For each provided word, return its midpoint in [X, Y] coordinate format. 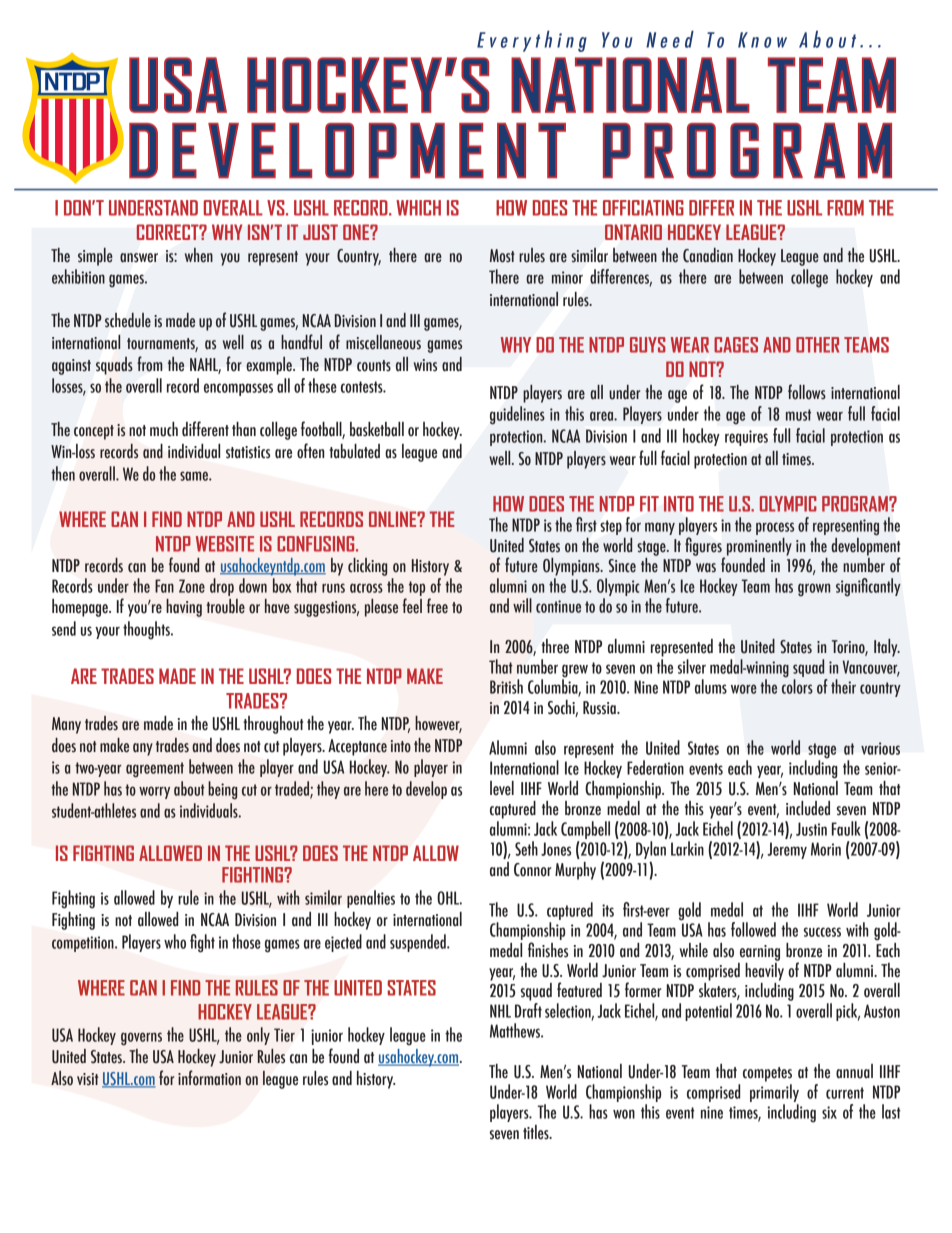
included [808, 808]
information [209, 1078]
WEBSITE [225, 544]
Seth [526, 848]
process [775, 528]
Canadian [708, 255]
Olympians [572, 567]
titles [537, 1132]
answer [139, 258]
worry [154, 792]
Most [502, 256]
